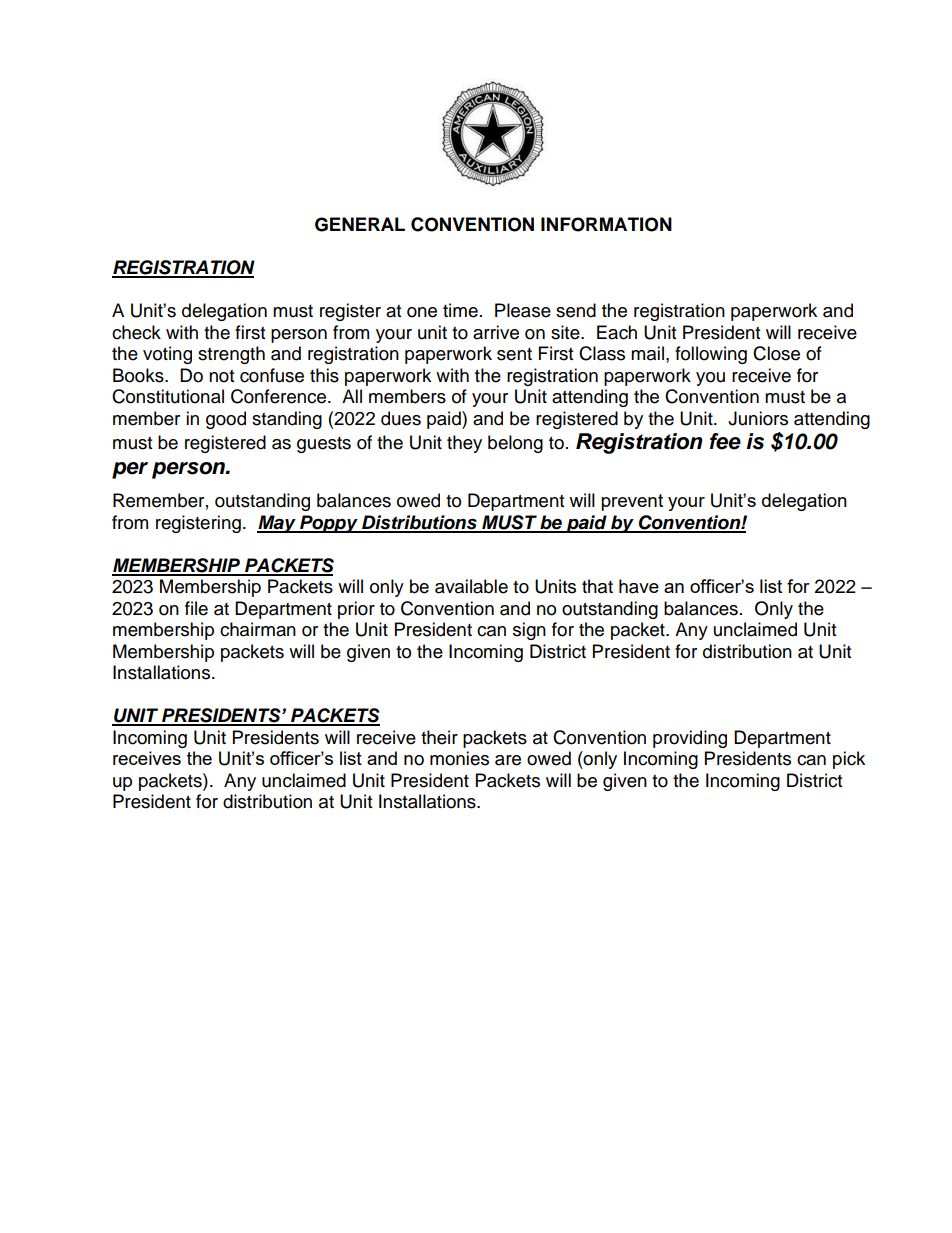  Describe the element at coordinates (439, 737) in the screenshot. I see `their` at that location.
